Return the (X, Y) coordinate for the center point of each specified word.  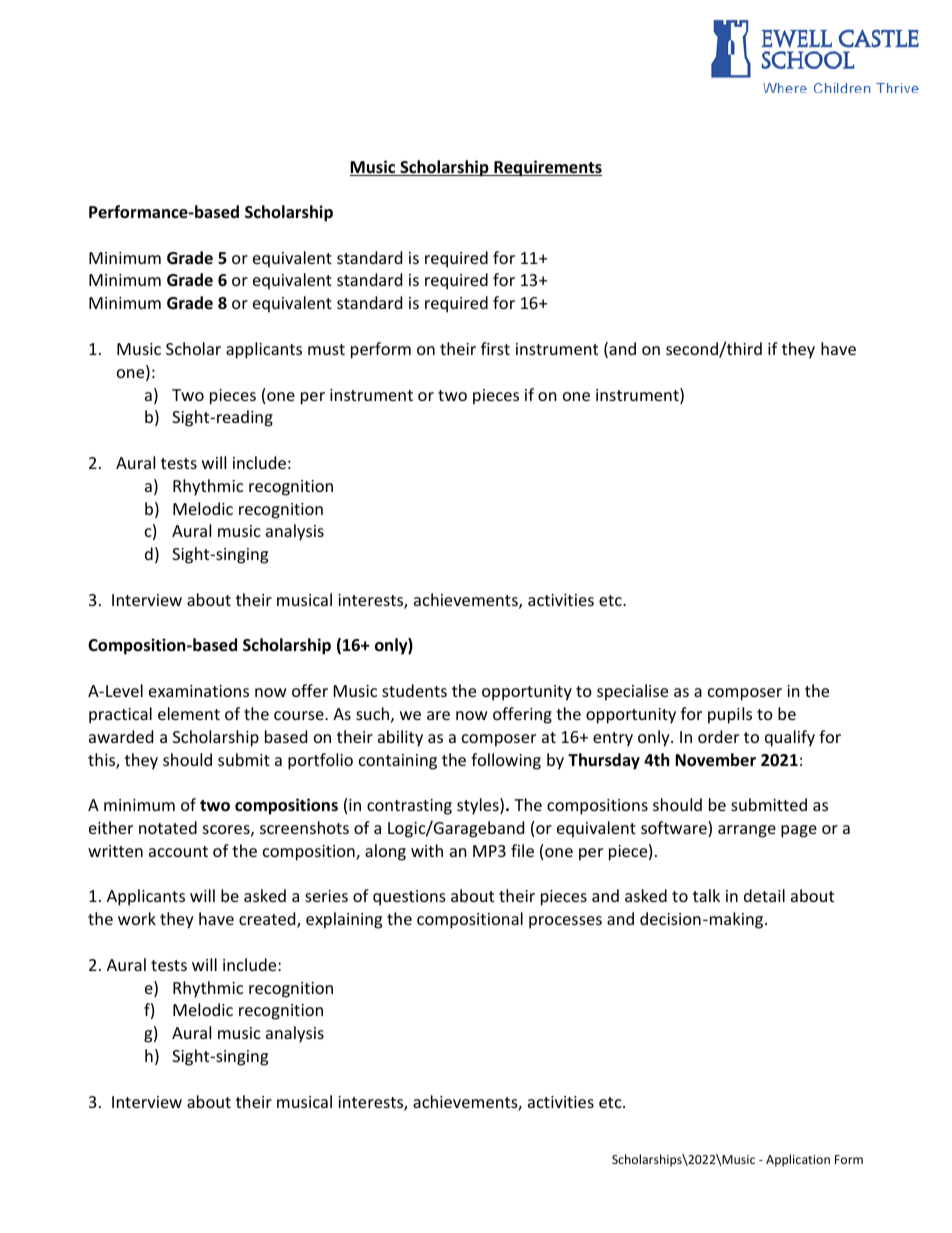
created (268, 920)
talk (706, 895)
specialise (632, 692)
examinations (199, 691)
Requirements (547, 168)
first (495, 348)
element (189, 713)
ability (400, 738)
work (137, 918)
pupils (730, 715)
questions (409, 898)
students (414, 690)
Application (798, 1160)
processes (565, 922)
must (326, 349)
